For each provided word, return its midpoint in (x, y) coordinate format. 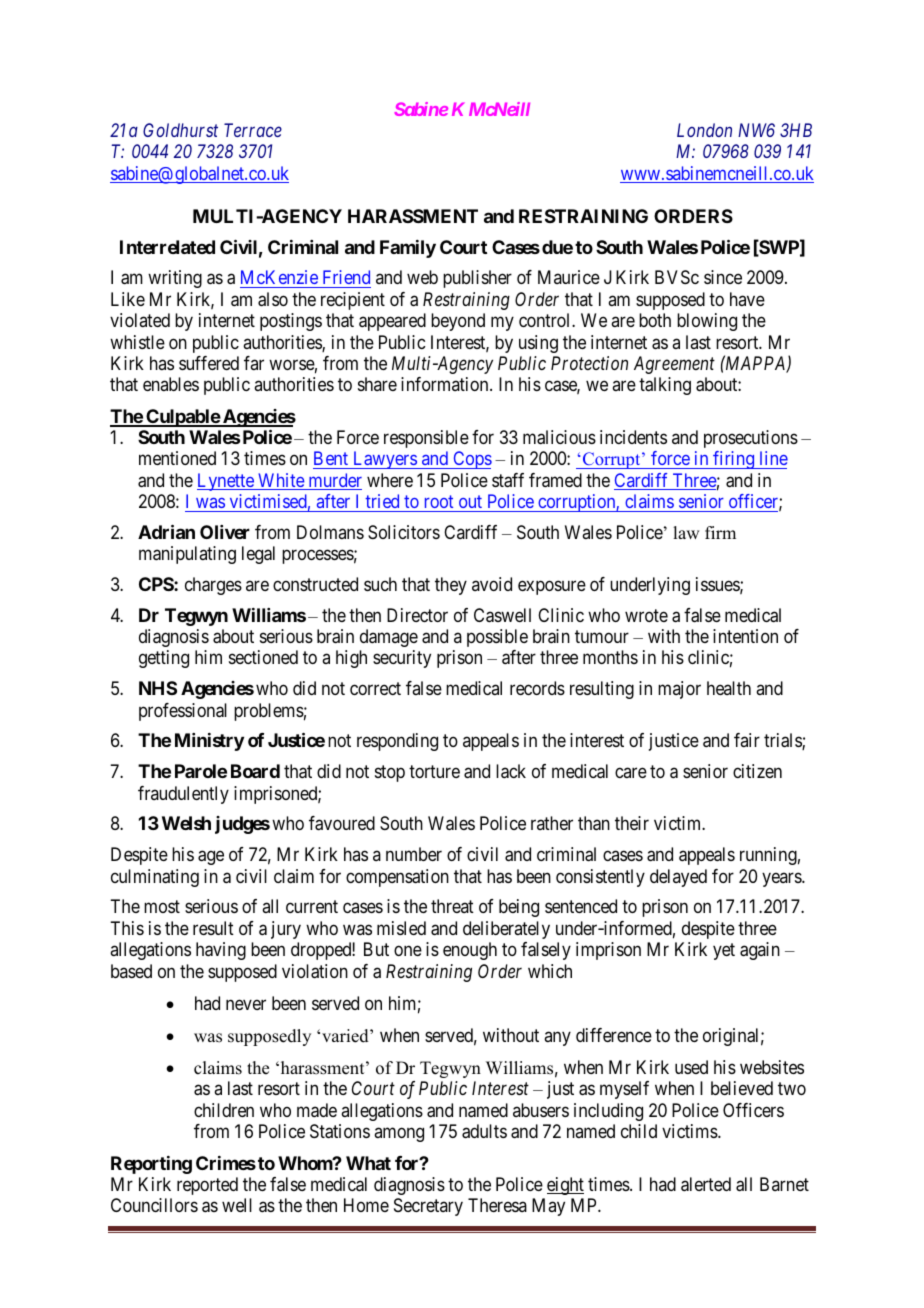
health (729, 688)
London (704, 130)
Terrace (253, 130)
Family (408, 249)
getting (164, 659)
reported (207, 1186)
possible (497, 638)
